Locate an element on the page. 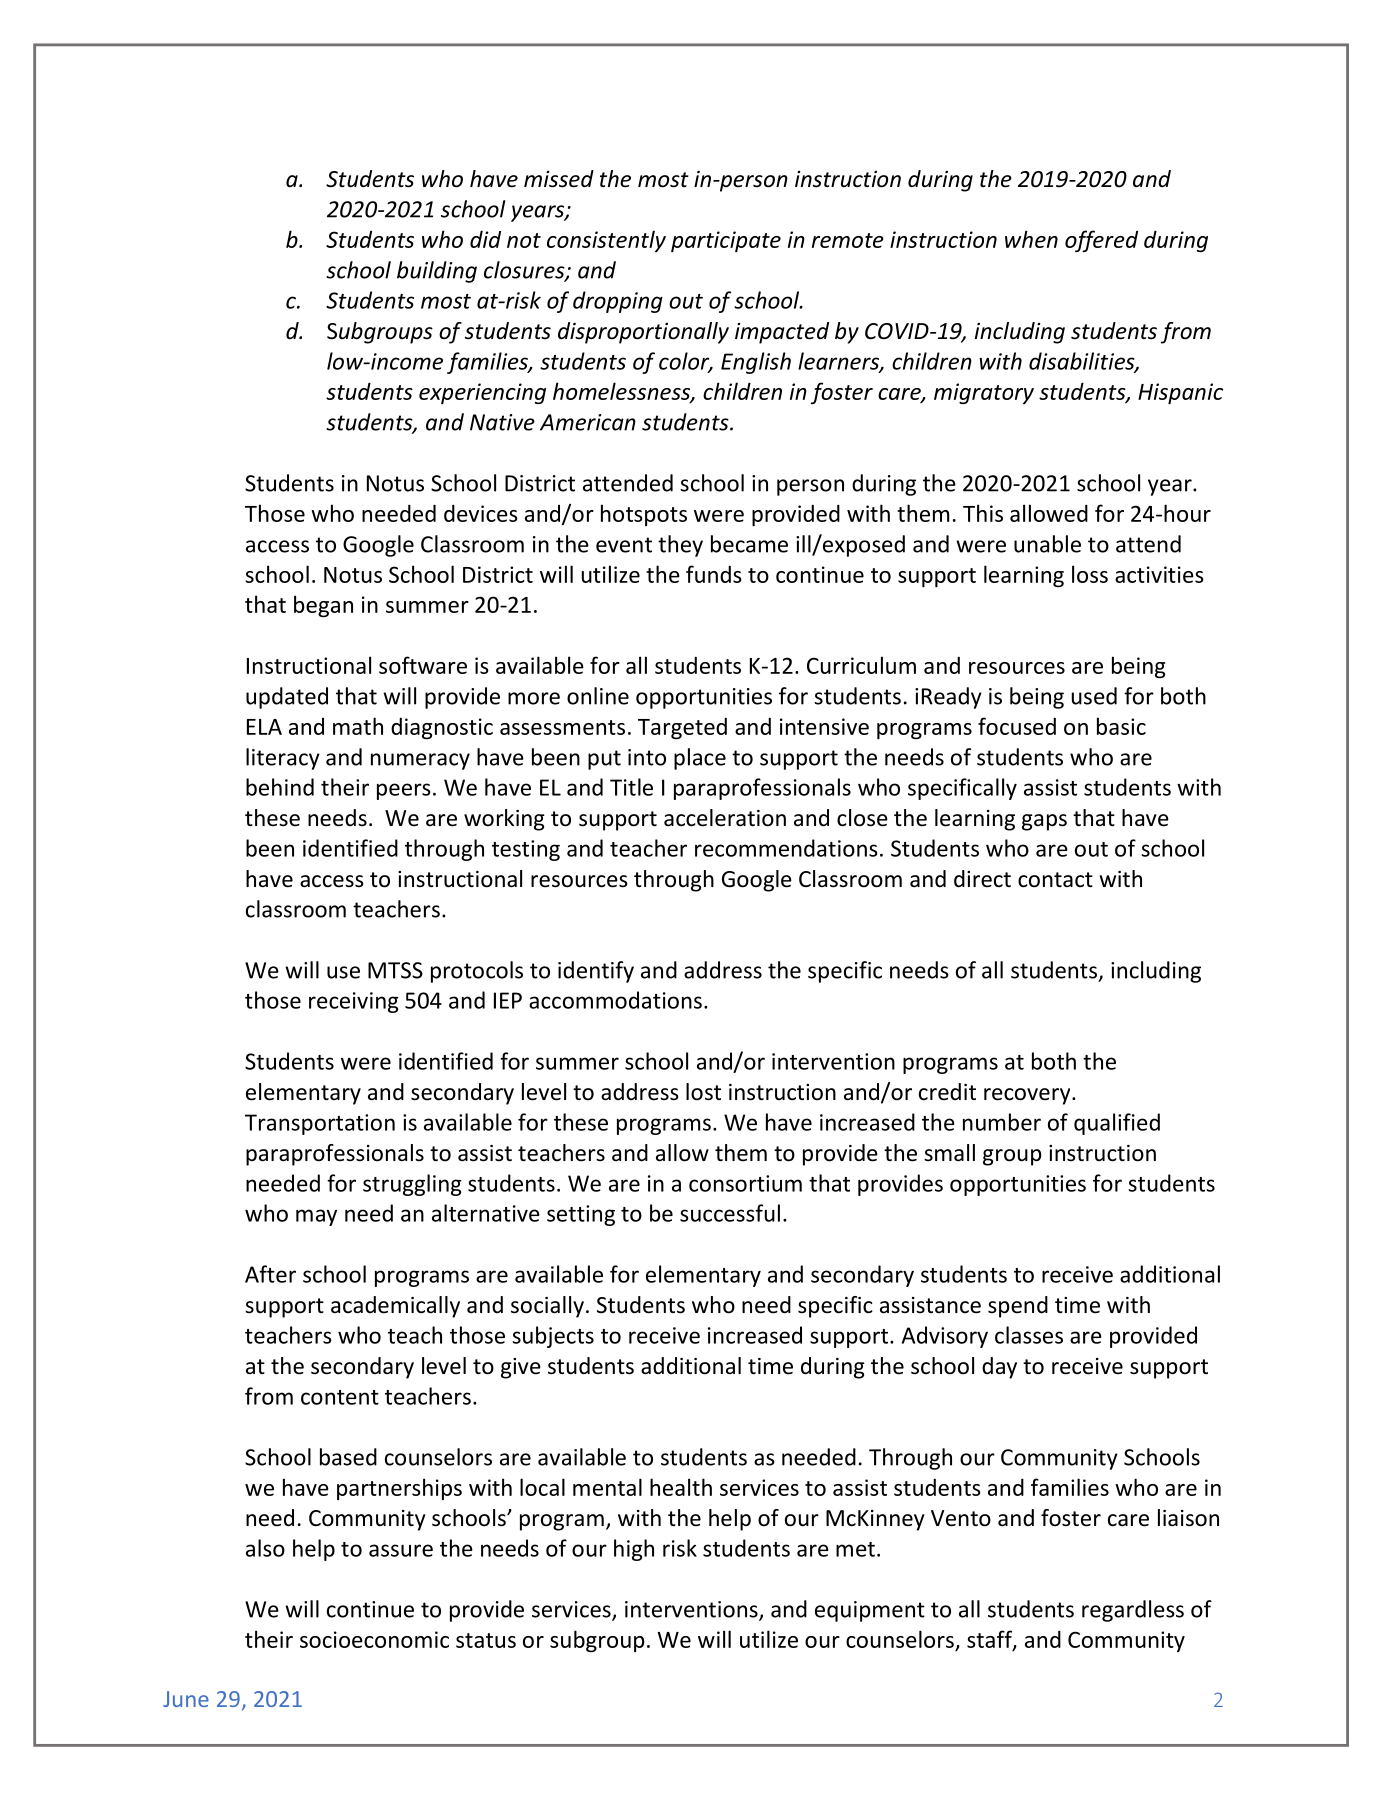 The image size is (1387, 1795). regardless is located at coordinates (1133, 1611).
